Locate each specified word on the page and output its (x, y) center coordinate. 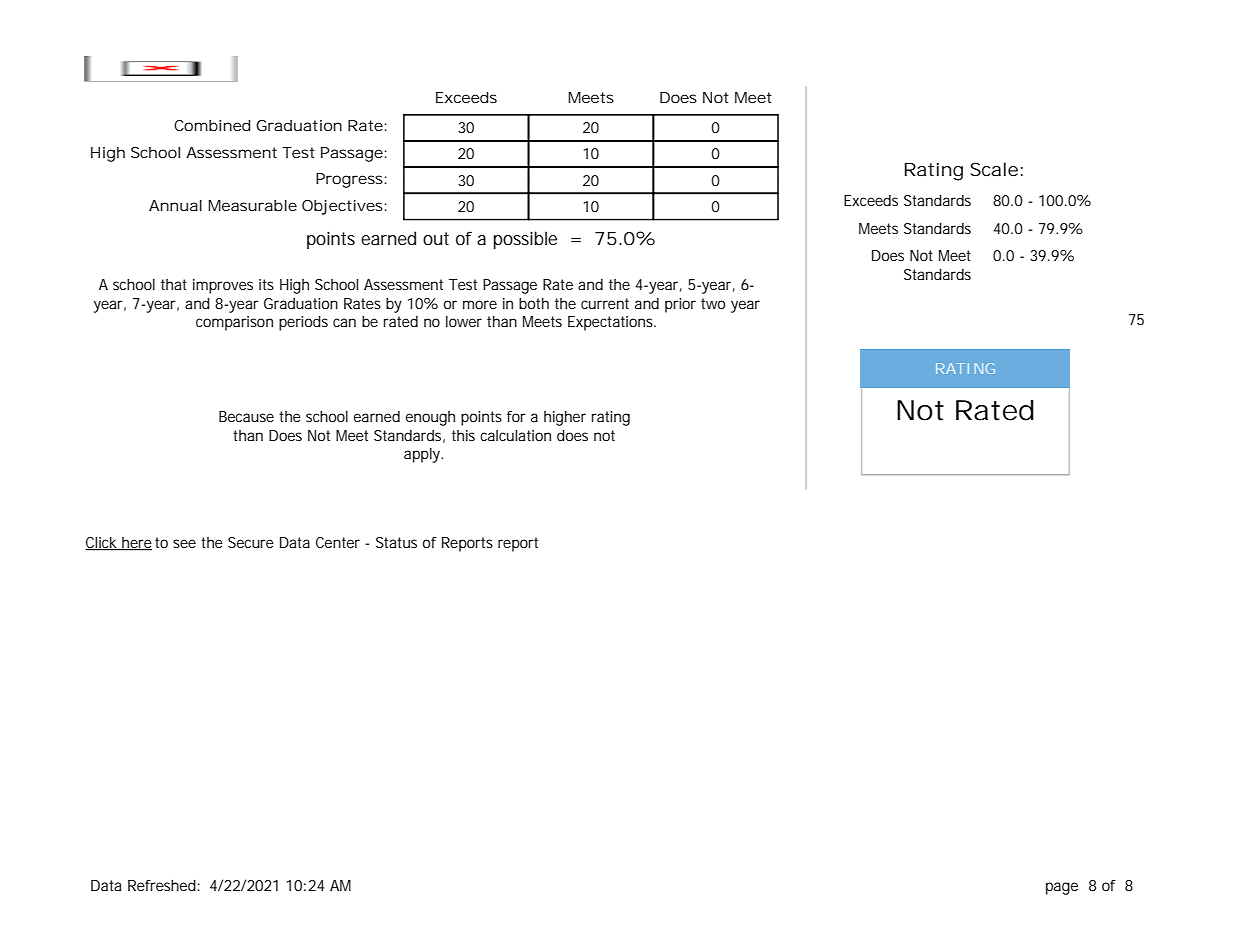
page (1062, 888)
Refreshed (162, 885)
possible (525, 240)
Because (246, 416)
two (713, 303)
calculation (515, 435)
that (174, 284)
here (136, 544)
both (534, 303)
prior (680, 305)
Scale (994, 169)
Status (396, 542)
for (516, 416)
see (184, 543)
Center (338, 542)
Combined (212, 125)
